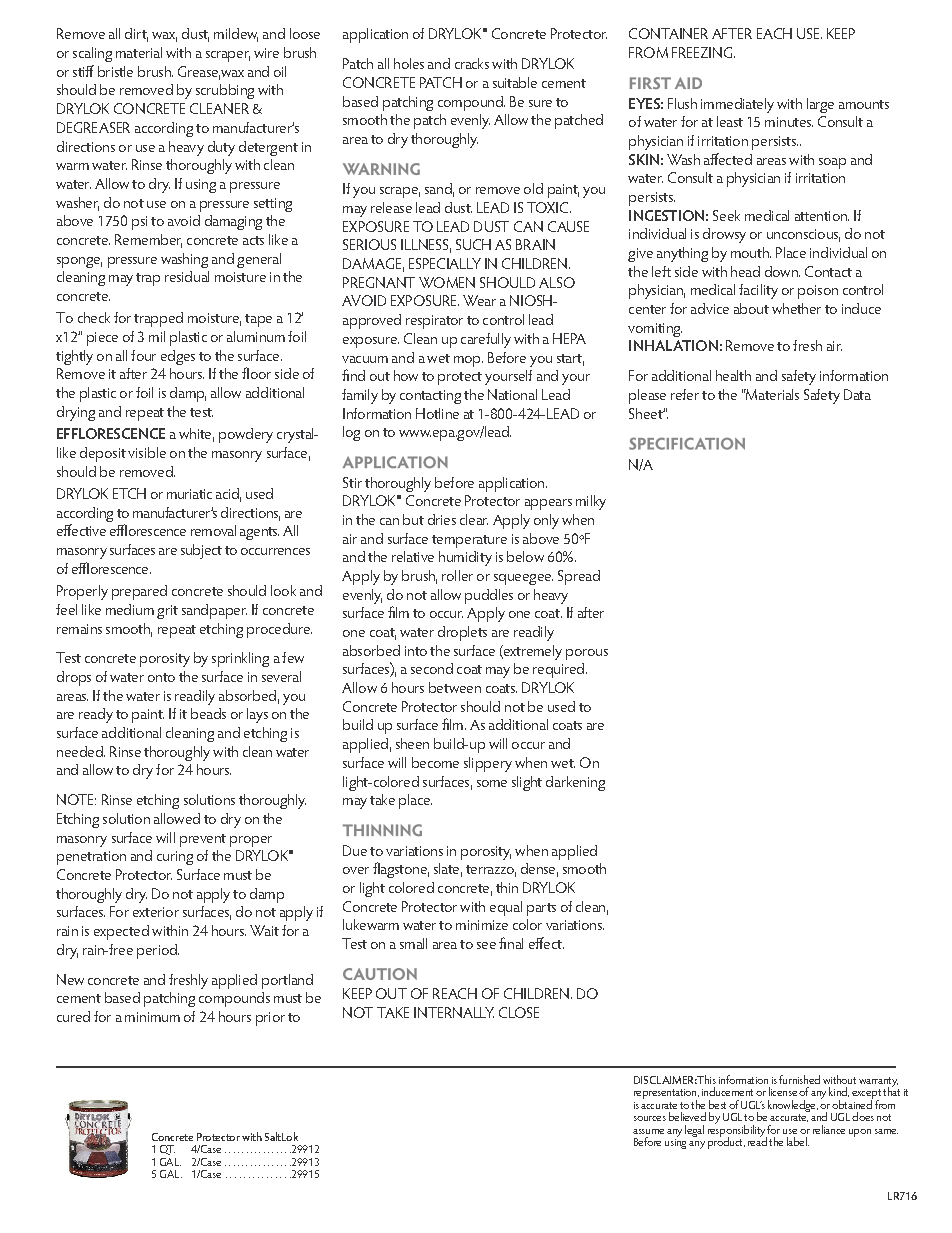 This document has width=952, height=1233. I want to click on large, so click(820, 105).
